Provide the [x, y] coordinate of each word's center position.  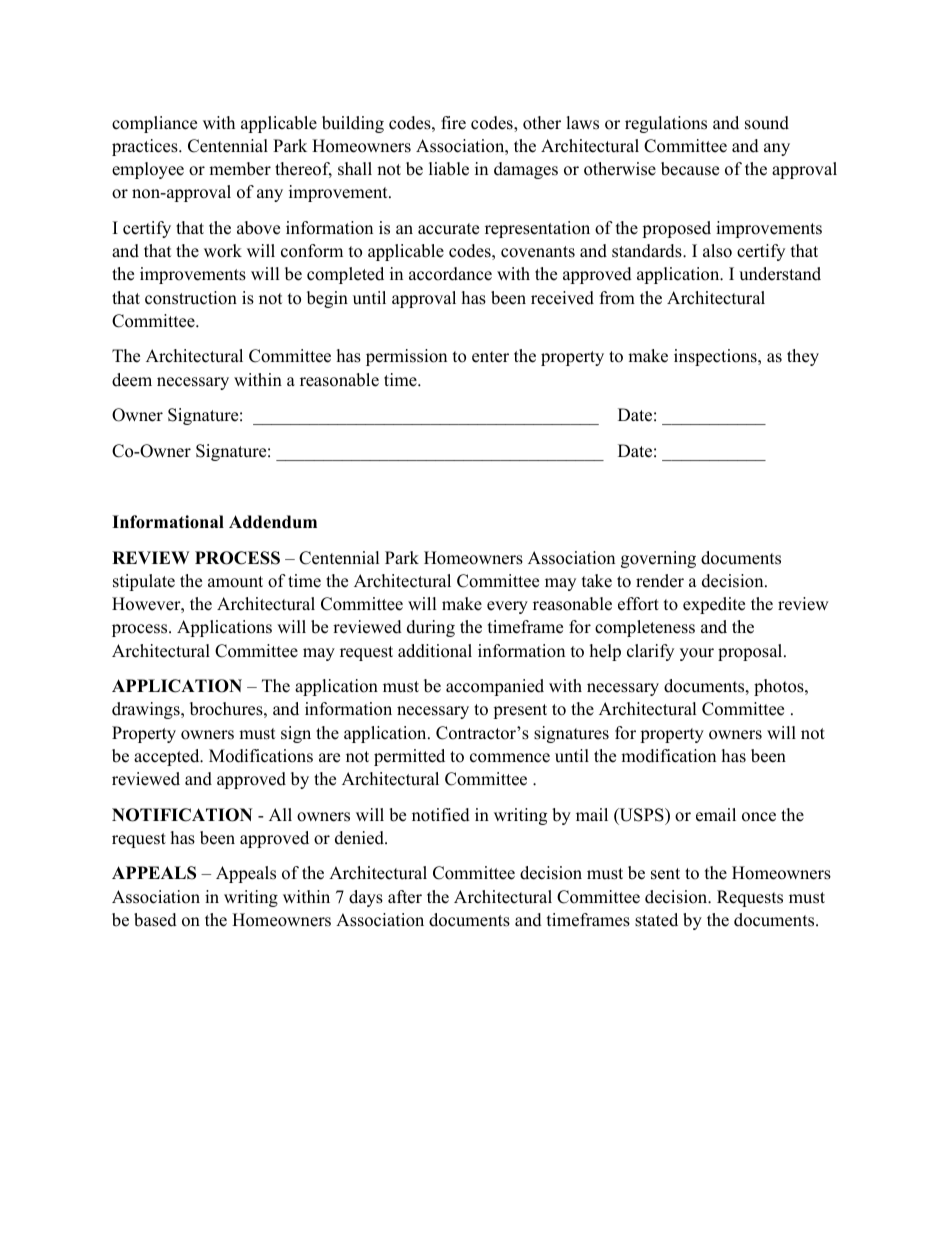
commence [510, 758]
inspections [716, 357]
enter [490, 357]
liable [449, 169]
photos [780, 687]
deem [132, 380]
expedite [714, 605]
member [240, 169]
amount [235, 582]
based [155, 920]
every [507, 607]
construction [191, 298]
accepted [168, 757]
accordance [450, 274]
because [690, 169]
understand [780, 274]
